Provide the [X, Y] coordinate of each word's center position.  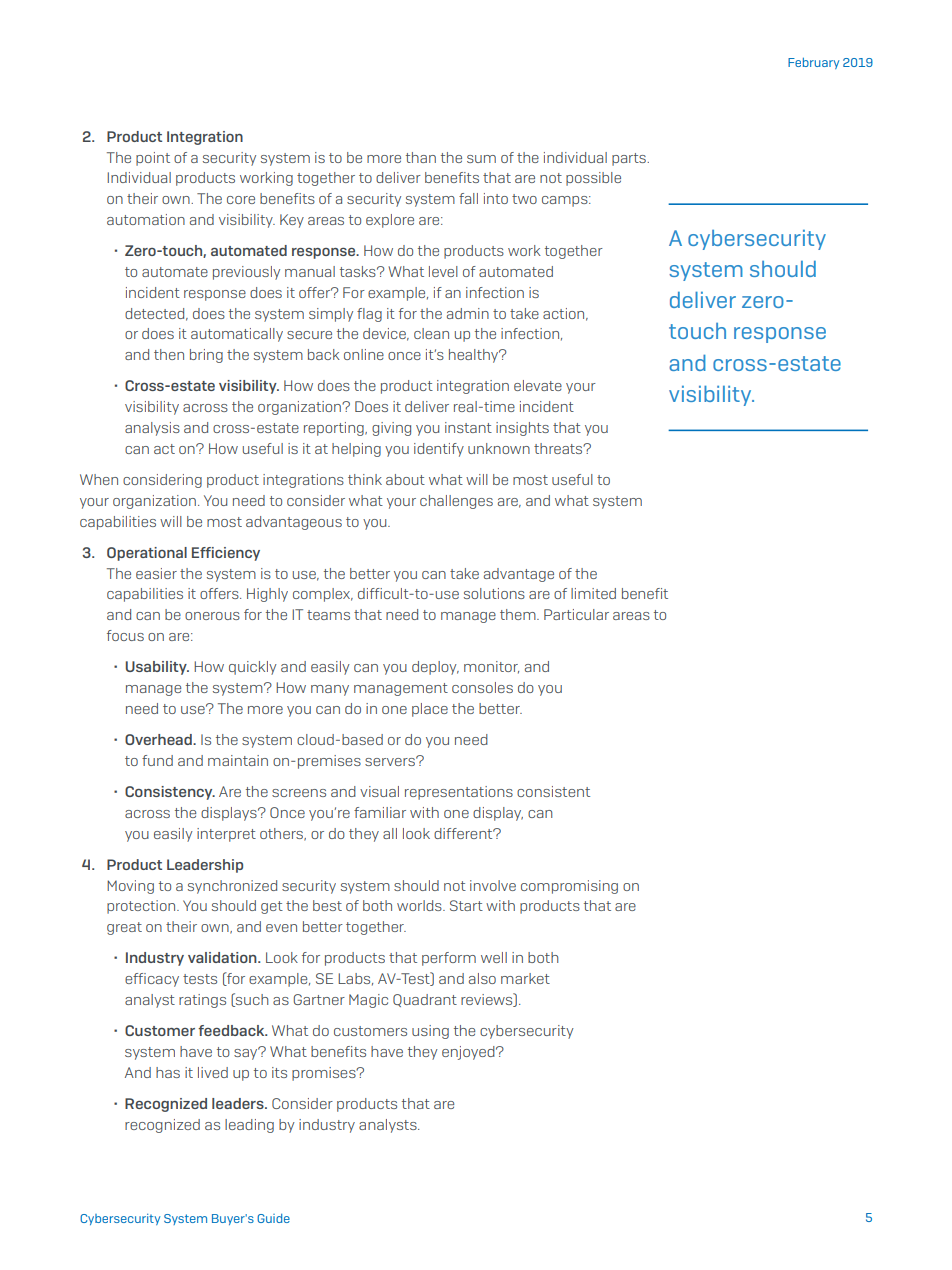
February [813, 63]
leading [249, 1126]
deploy [435, 668]
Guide [273, 1218]
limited [593, 593]
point [153, 159]
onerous [212, 616]
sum [481, 159]
